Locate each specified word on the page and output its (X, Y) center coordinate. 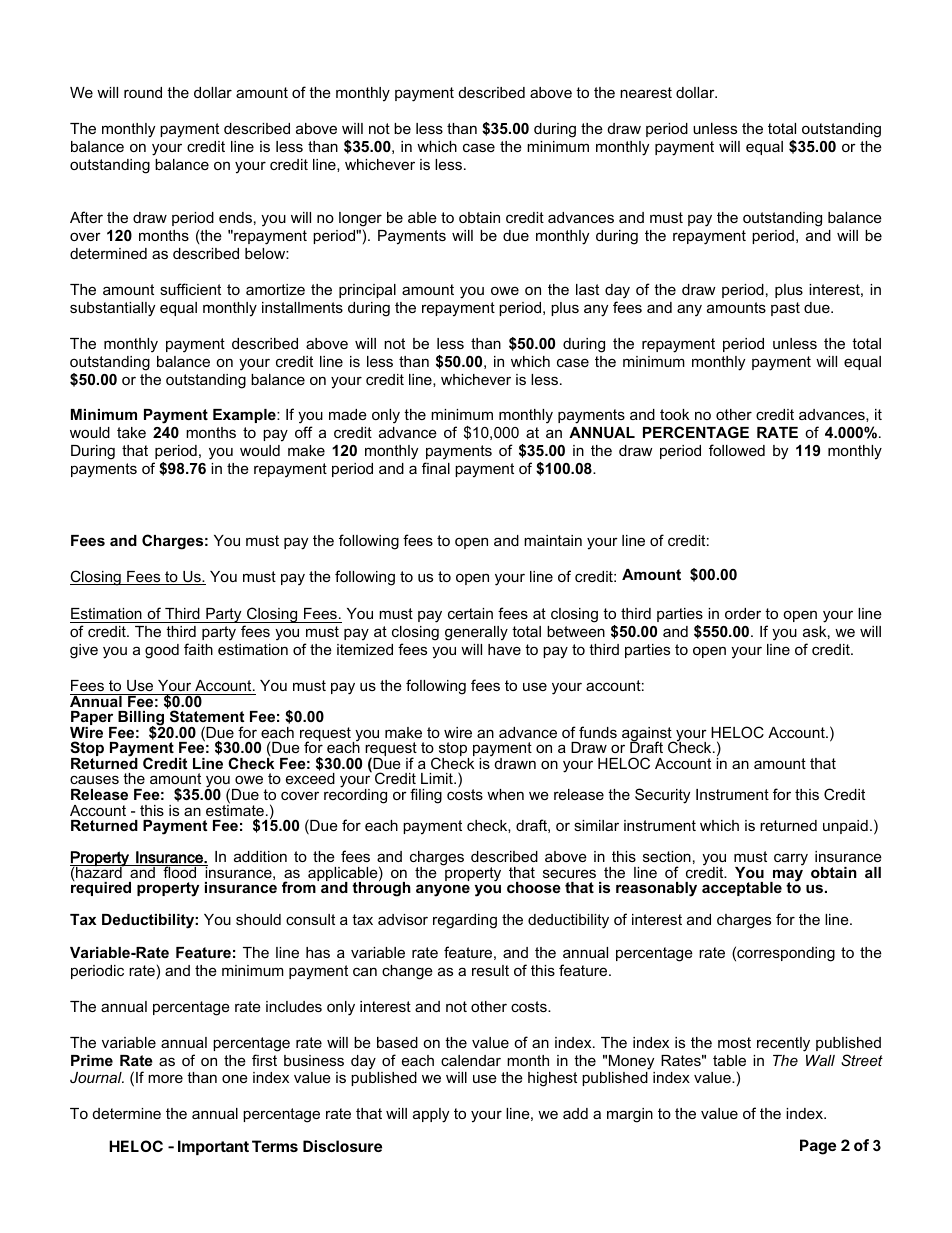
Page (818, 1147)
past (785, 309)
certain (470, 613)
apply (431, 1115)
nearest (646, 92)
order (743, 613)
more (165, 1078)
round (143, 92)
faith (198, 649)
